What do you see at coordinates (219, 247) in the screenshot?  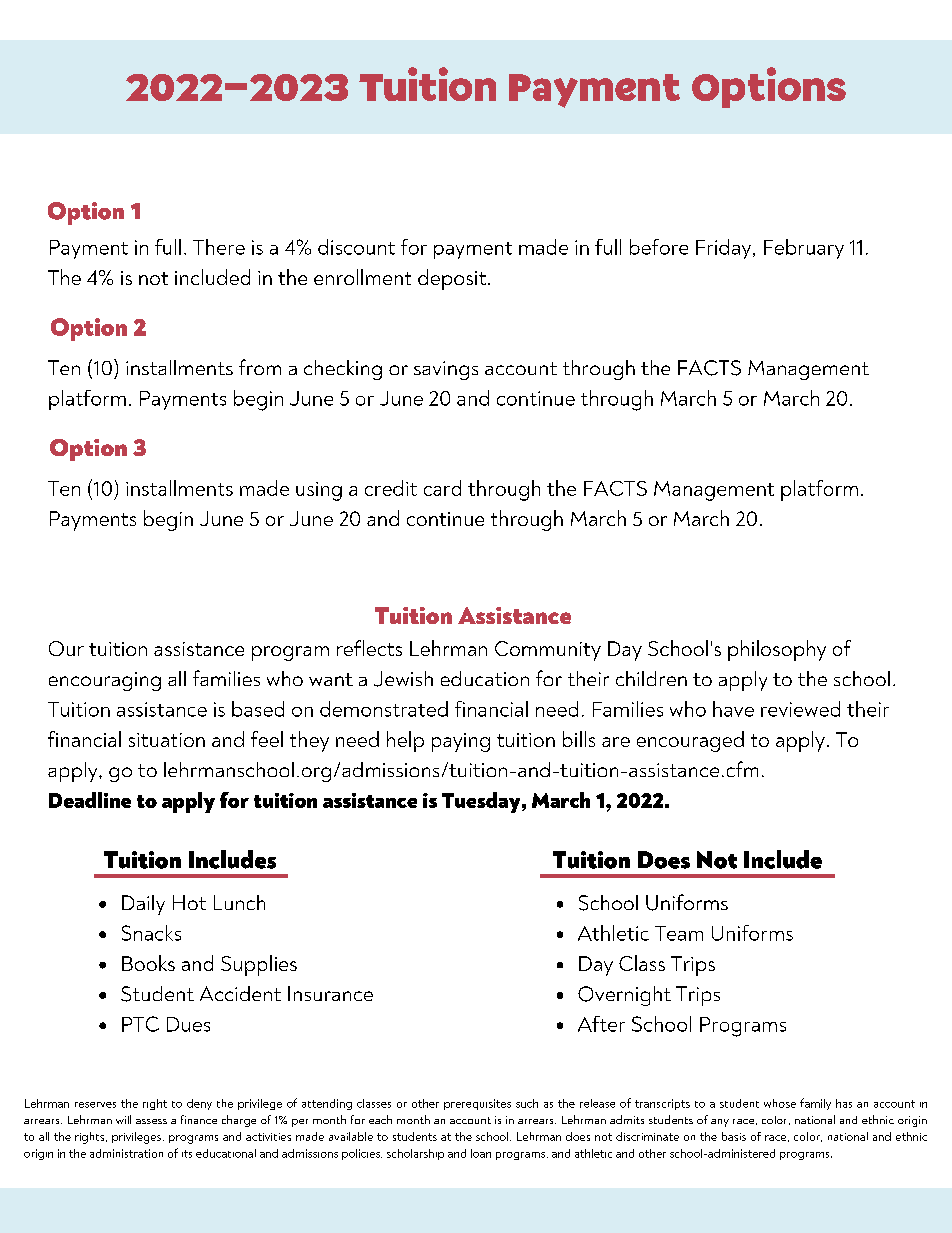 I see `There` at bounding box center [219, 247].
